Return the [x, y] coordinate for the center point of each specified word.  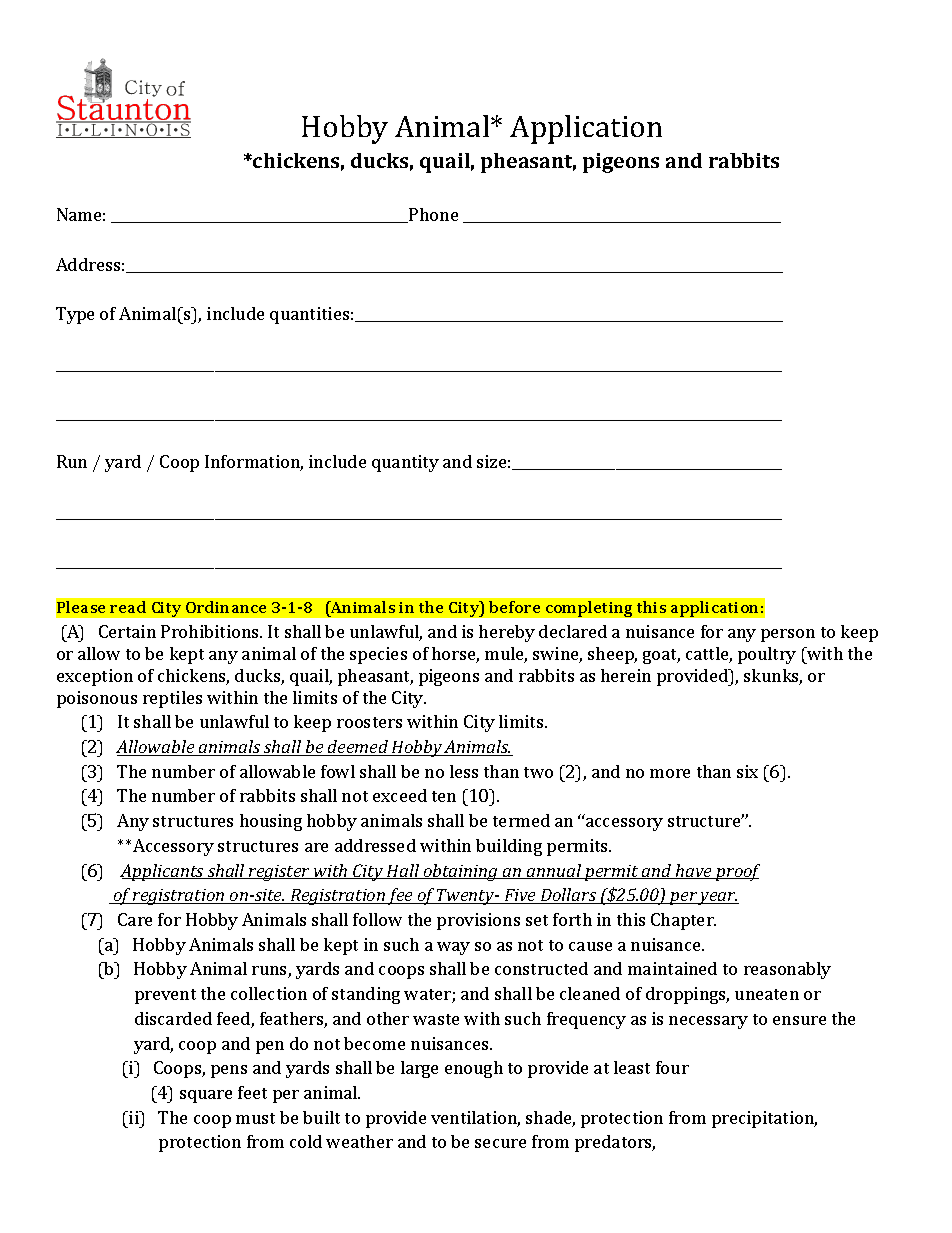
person [788, 635]
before [514, 607]
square [206, 1096]
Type [75, 315]
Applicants [163, 872]
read [128, 607]
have [694, 871]
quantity [405, 463]
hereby [507, 633]
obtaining [461, 872]
